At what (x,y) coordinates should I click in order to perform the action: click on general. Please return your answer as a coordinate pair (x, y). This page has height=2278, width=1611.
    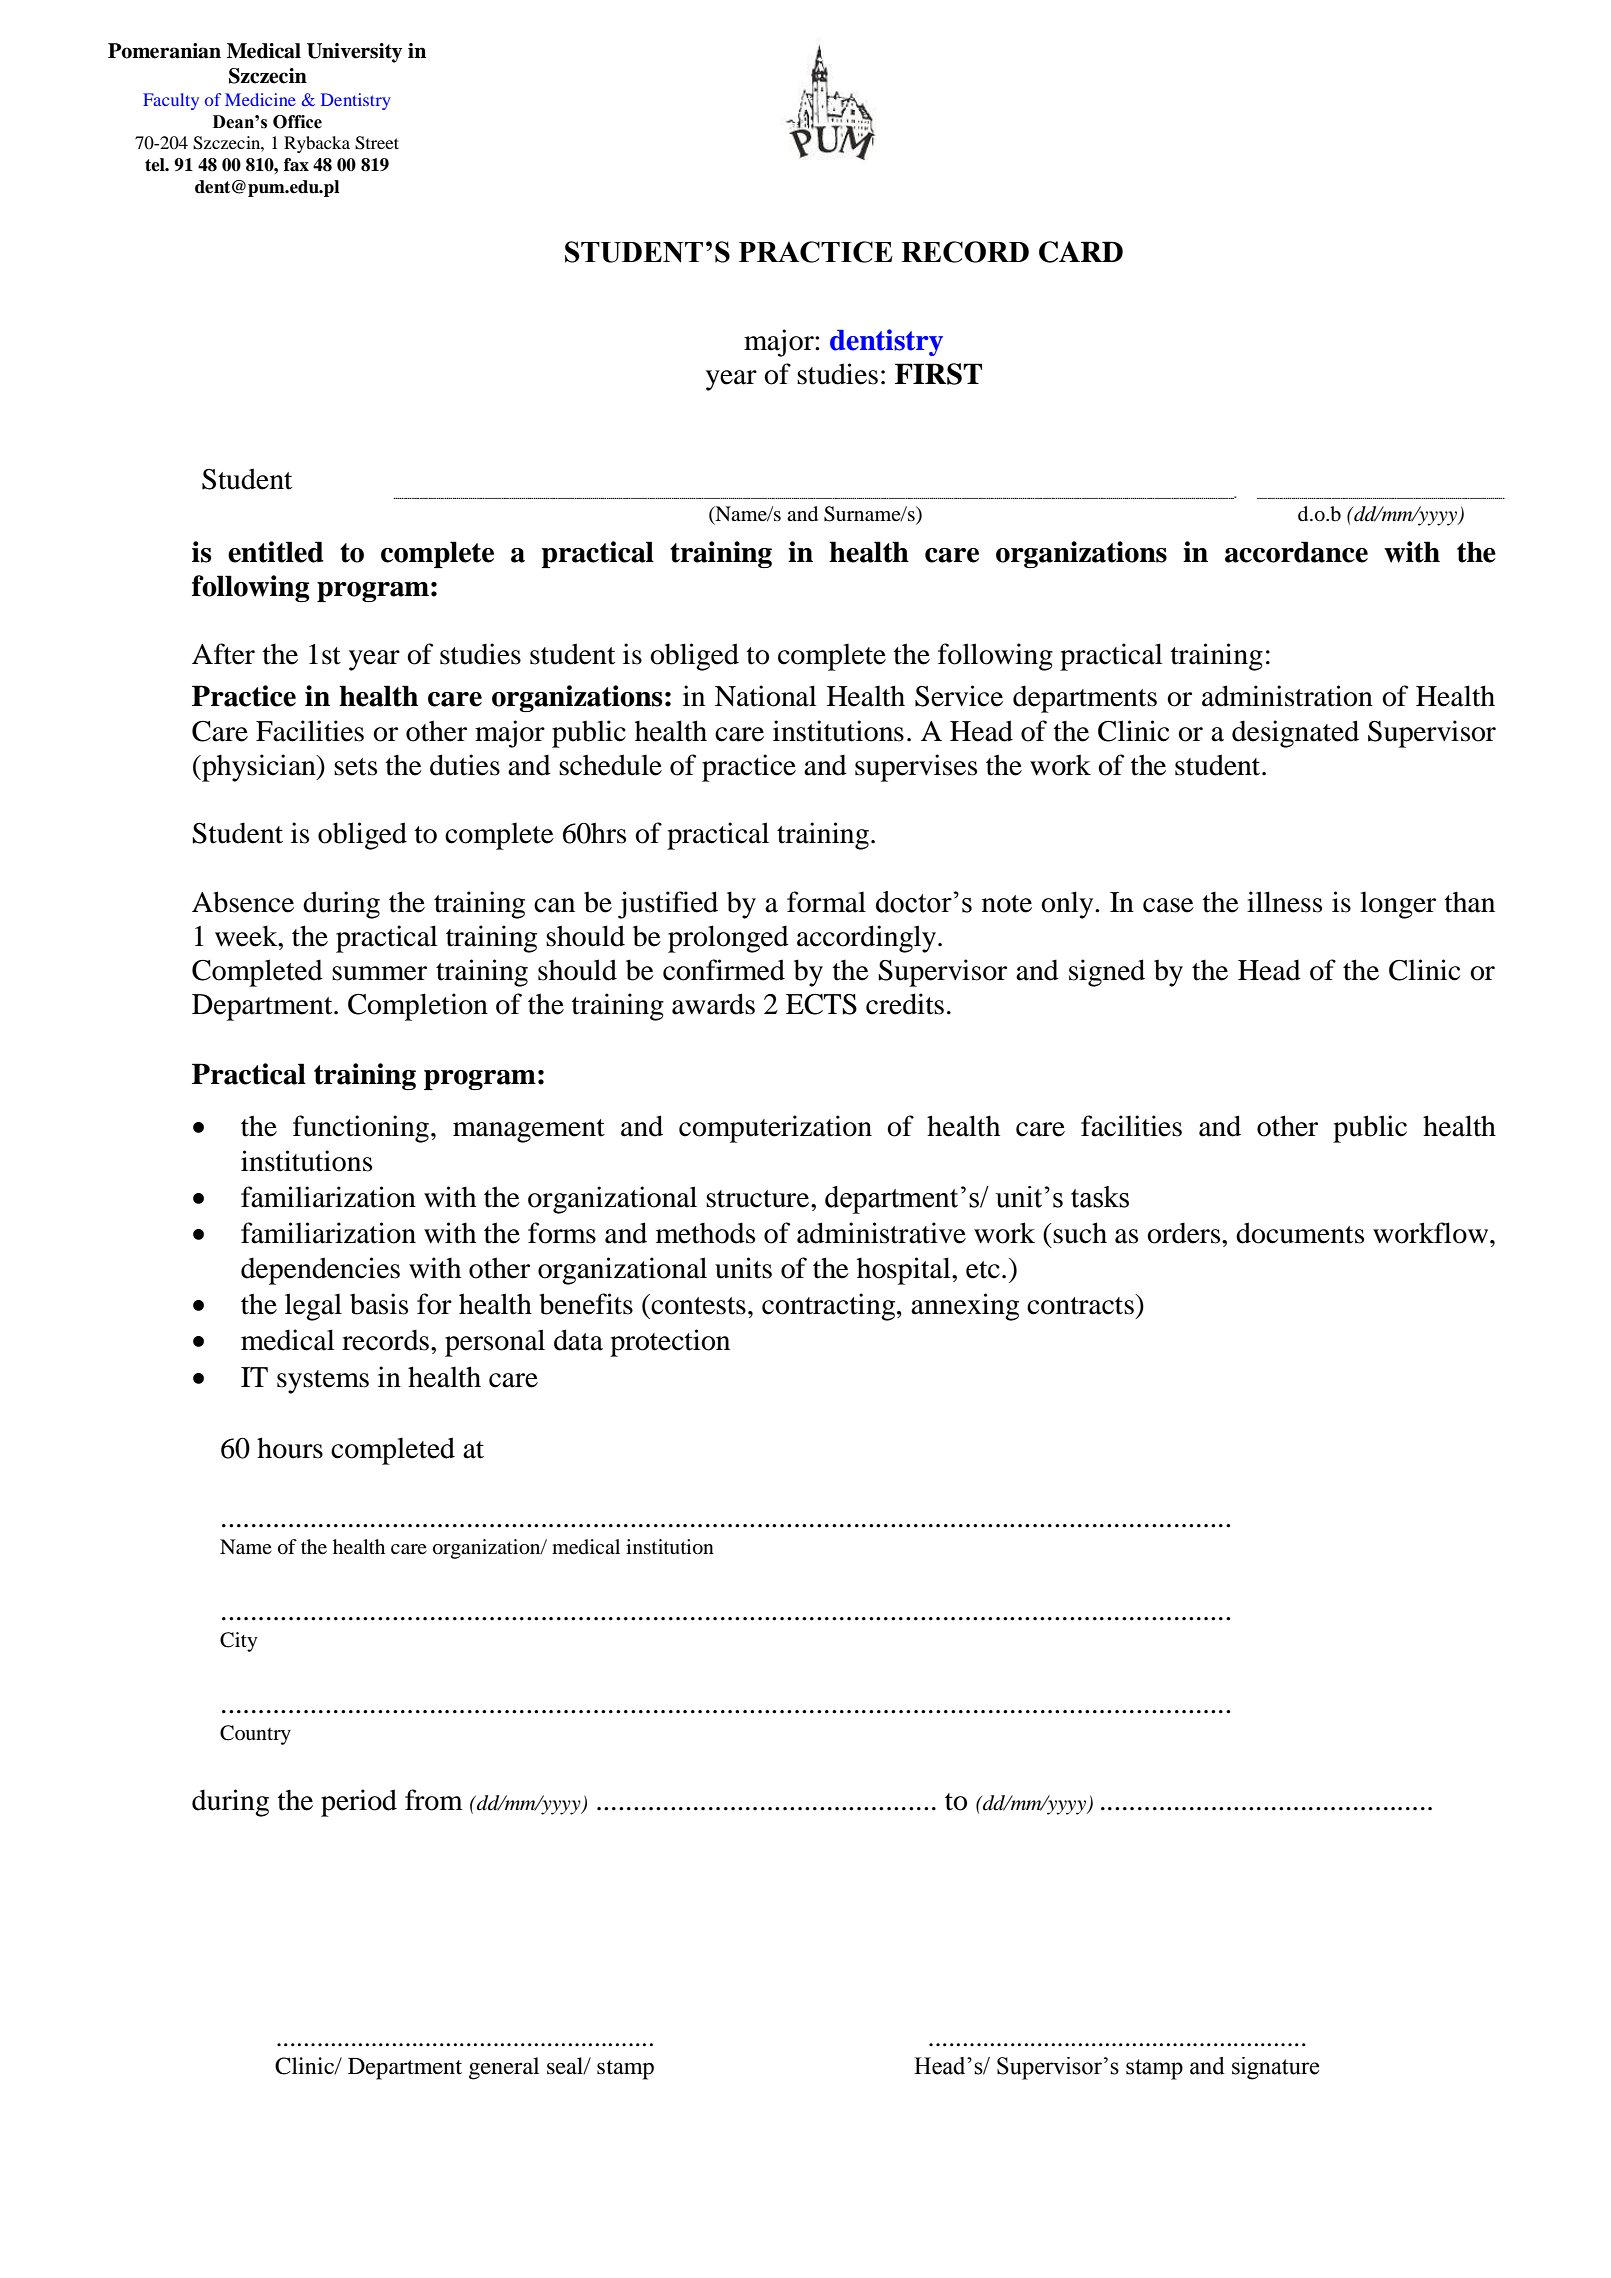
    Looking at the image, I should click on (504, 2068).
